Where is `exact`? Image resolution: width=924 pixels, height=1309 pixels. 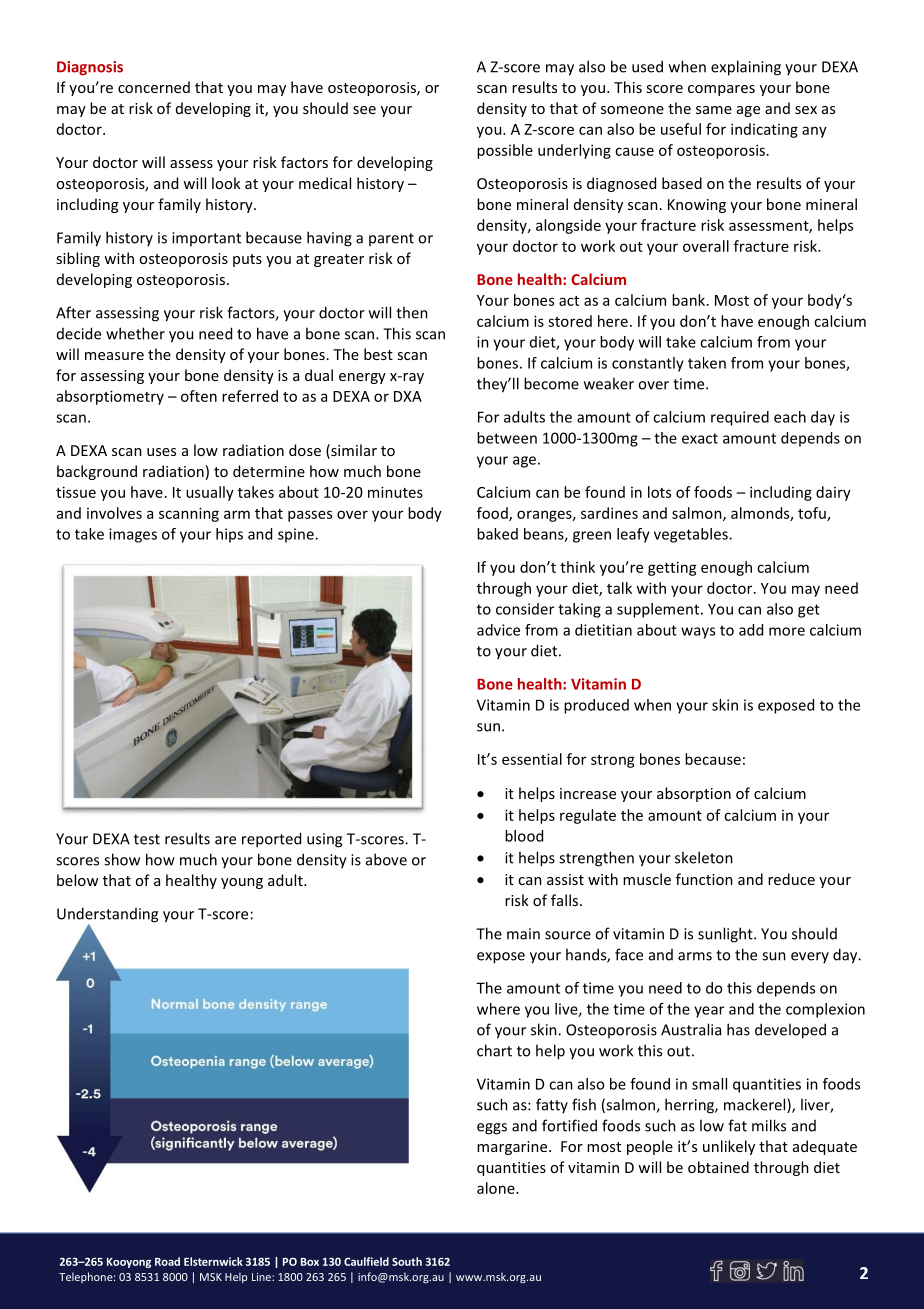
exact is located at coordinates (700, 438).
